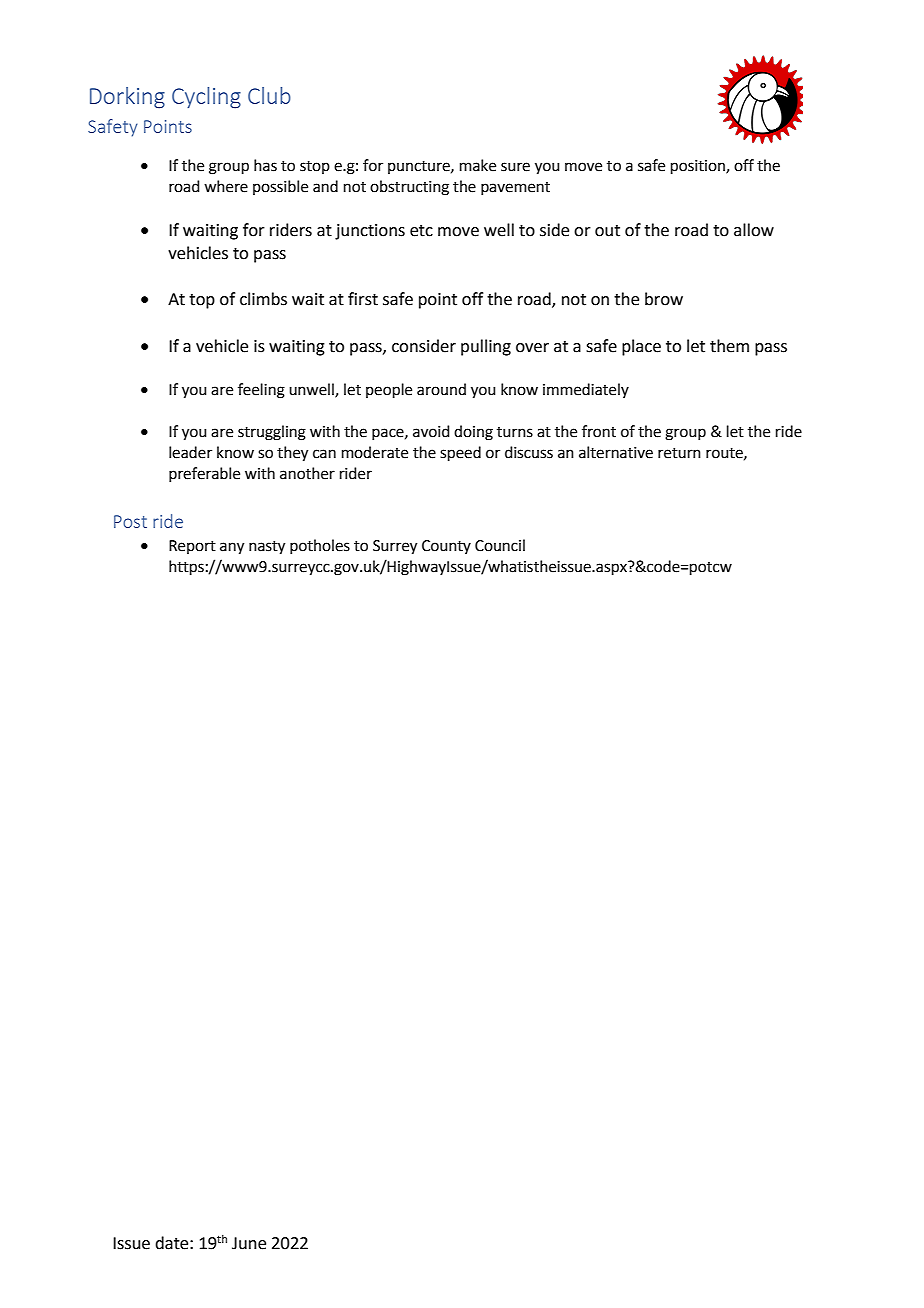  I want to click on position, so click(699, 167).
